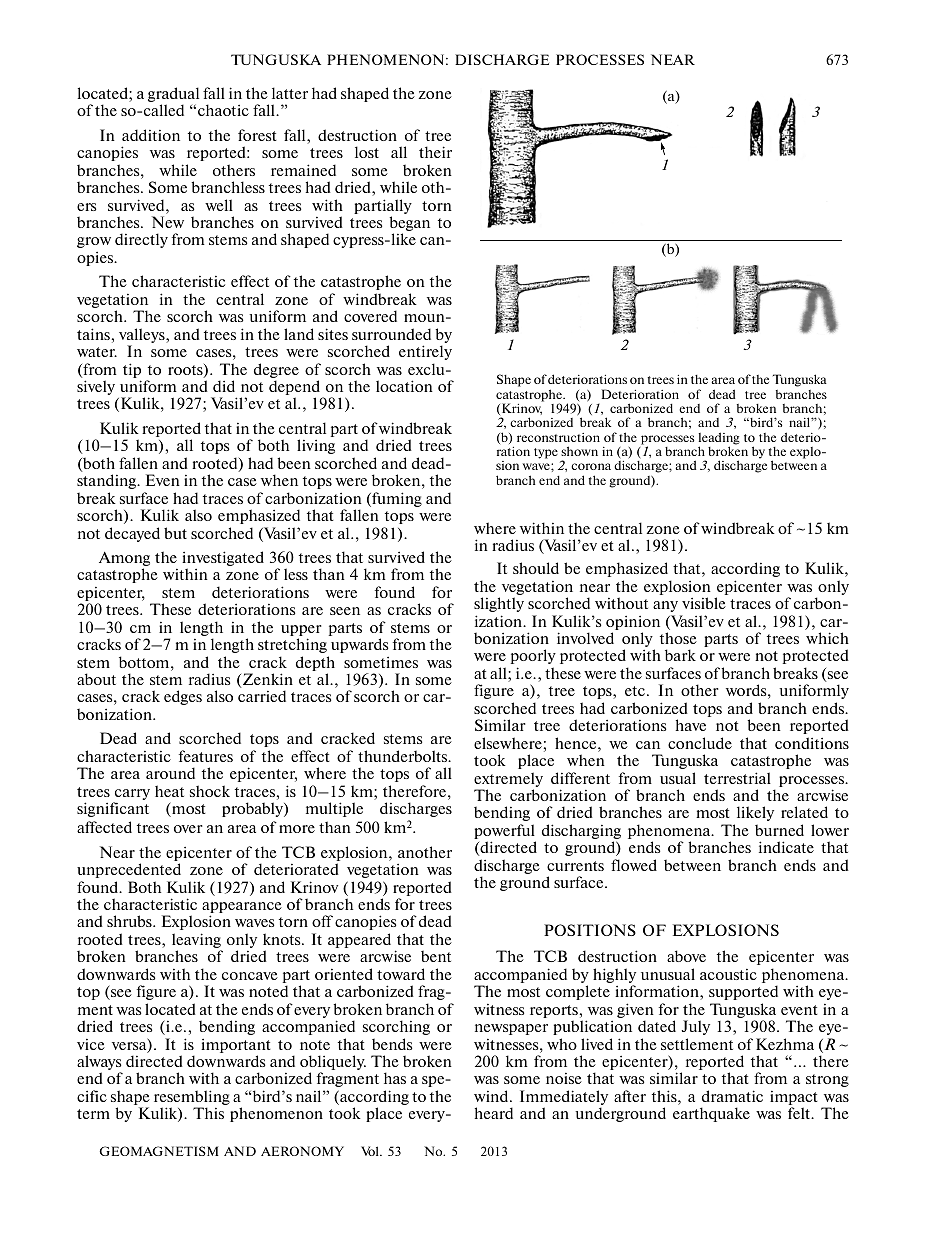 This page has width=952, height=1233. Describe the element at coordinates (493, 1113) in the page. I see `heard` at that location.
